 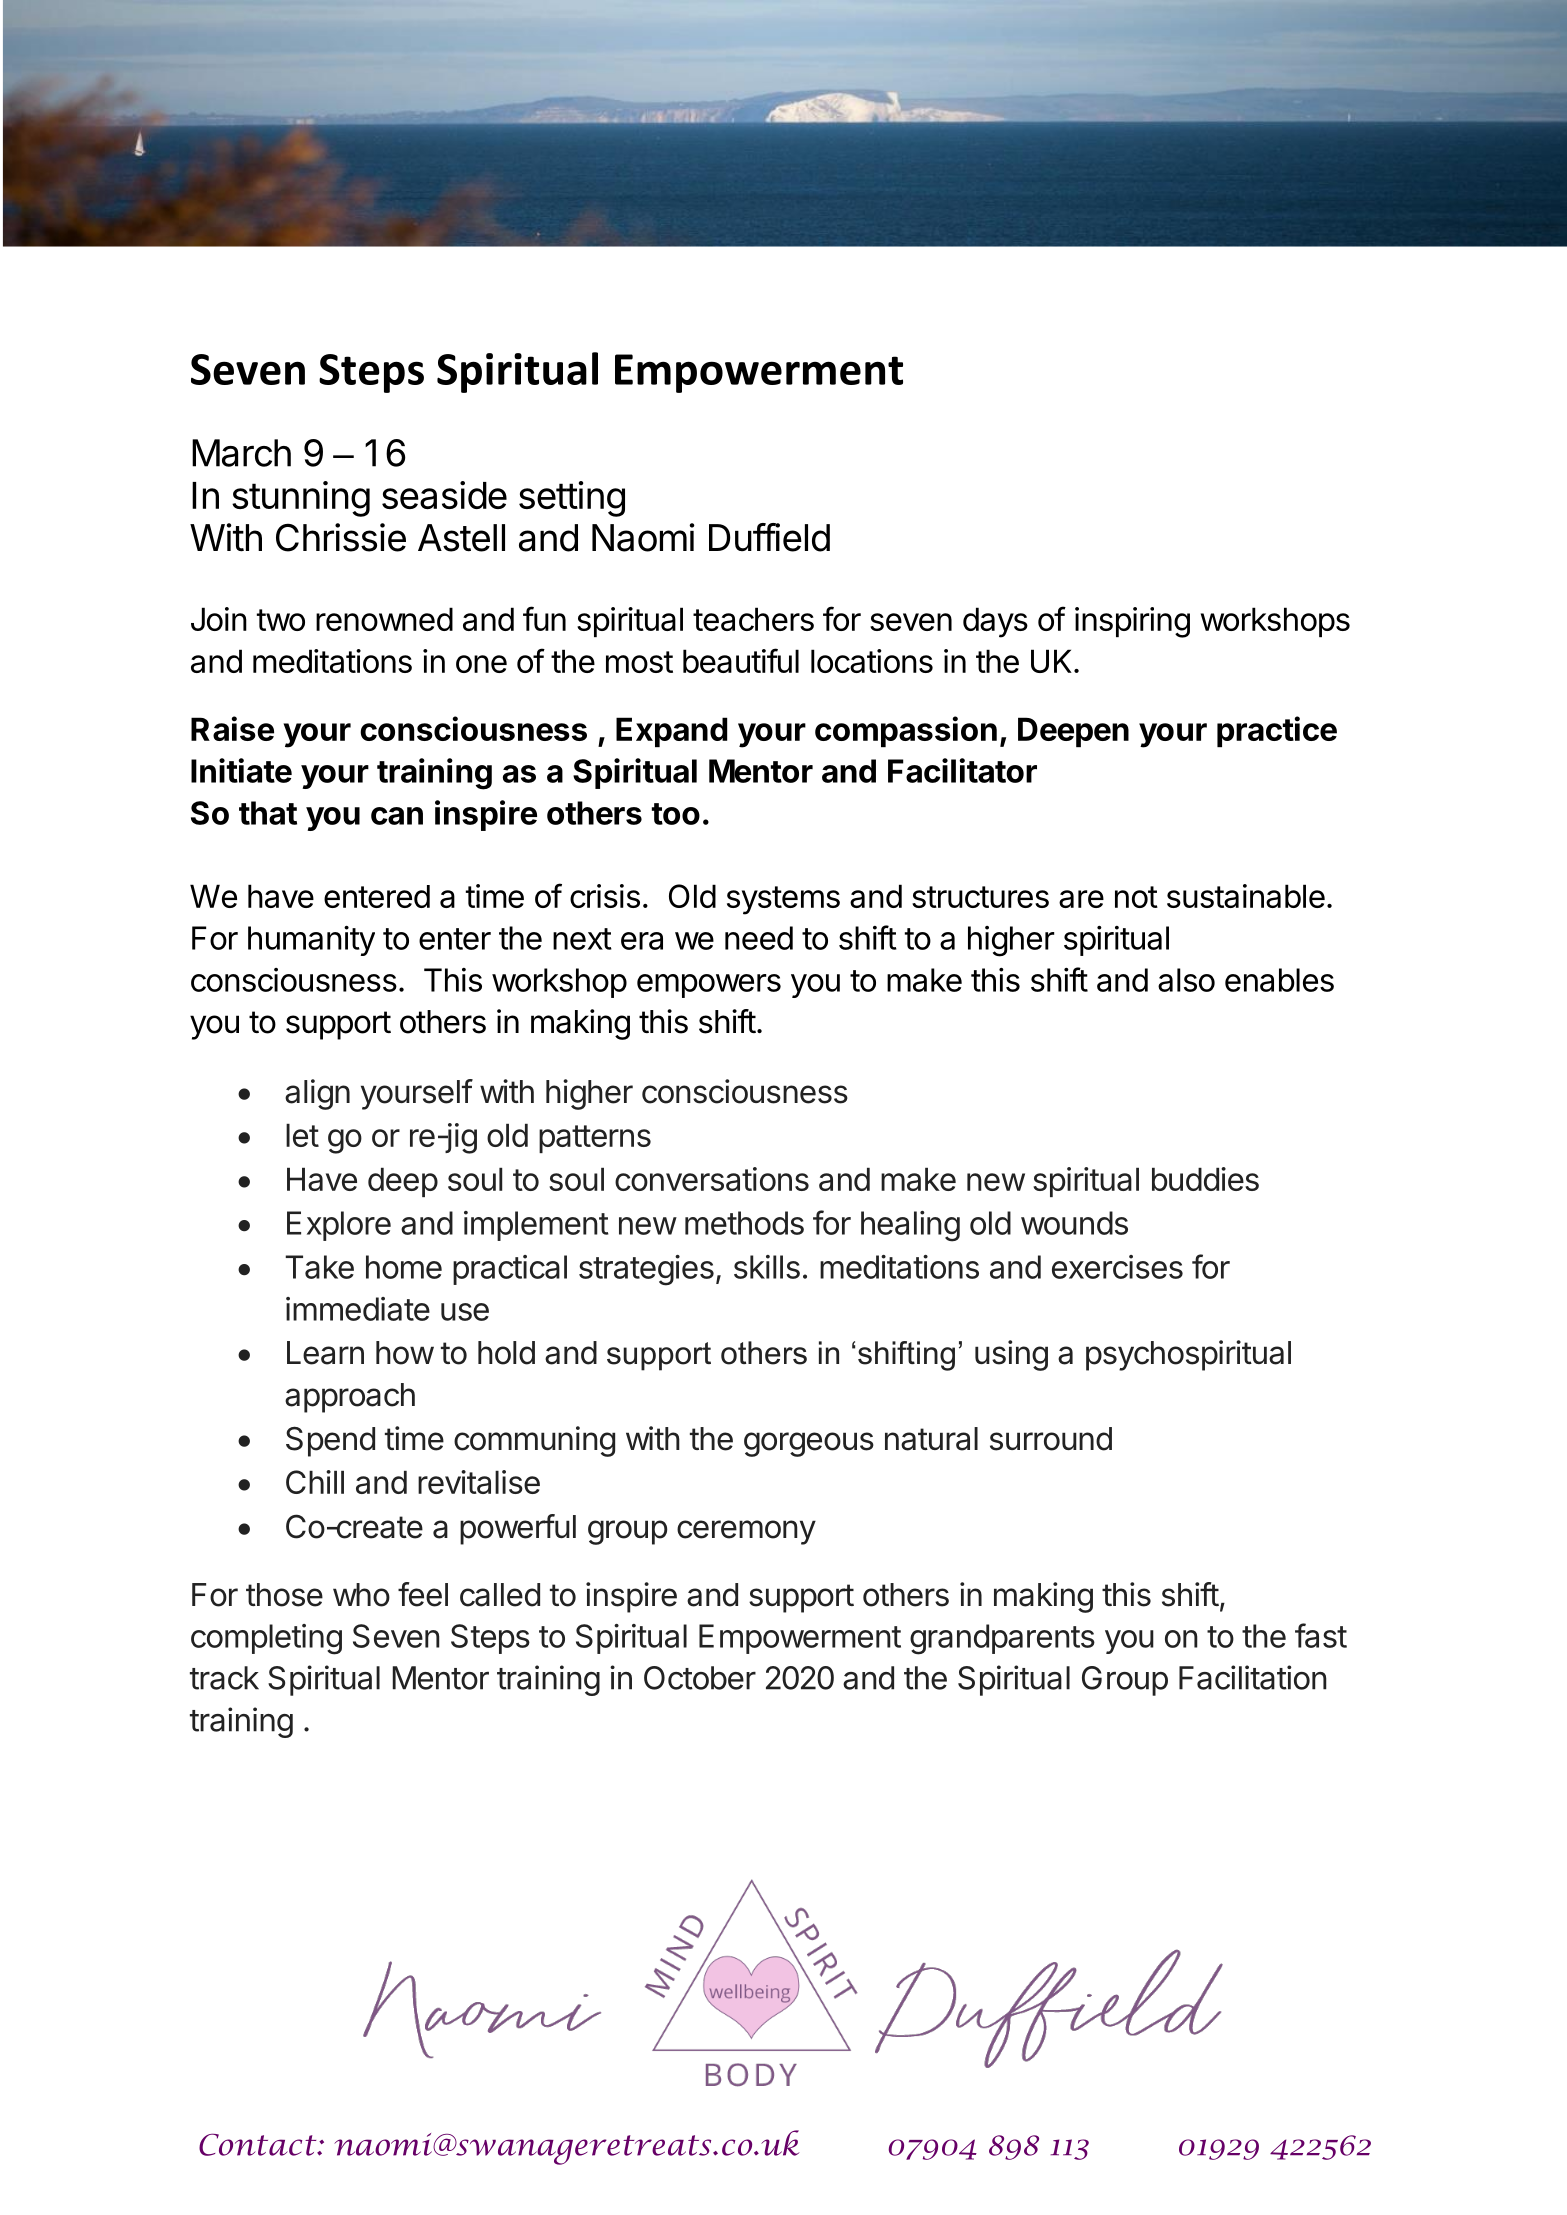 I want to click on systems, so click(x=783, y=900).
